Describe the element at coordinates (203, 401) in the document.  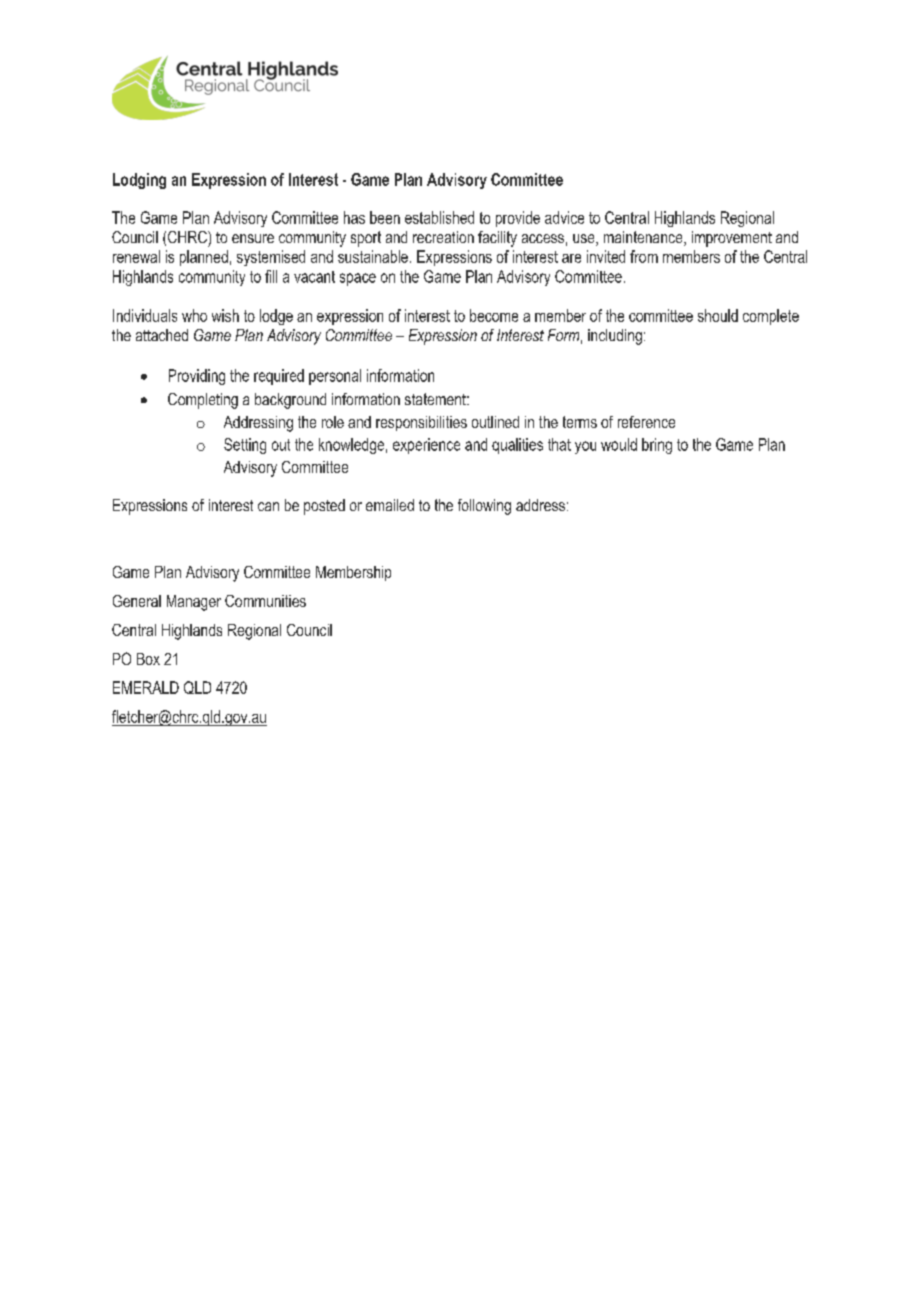
I see `Completing` at that location.
